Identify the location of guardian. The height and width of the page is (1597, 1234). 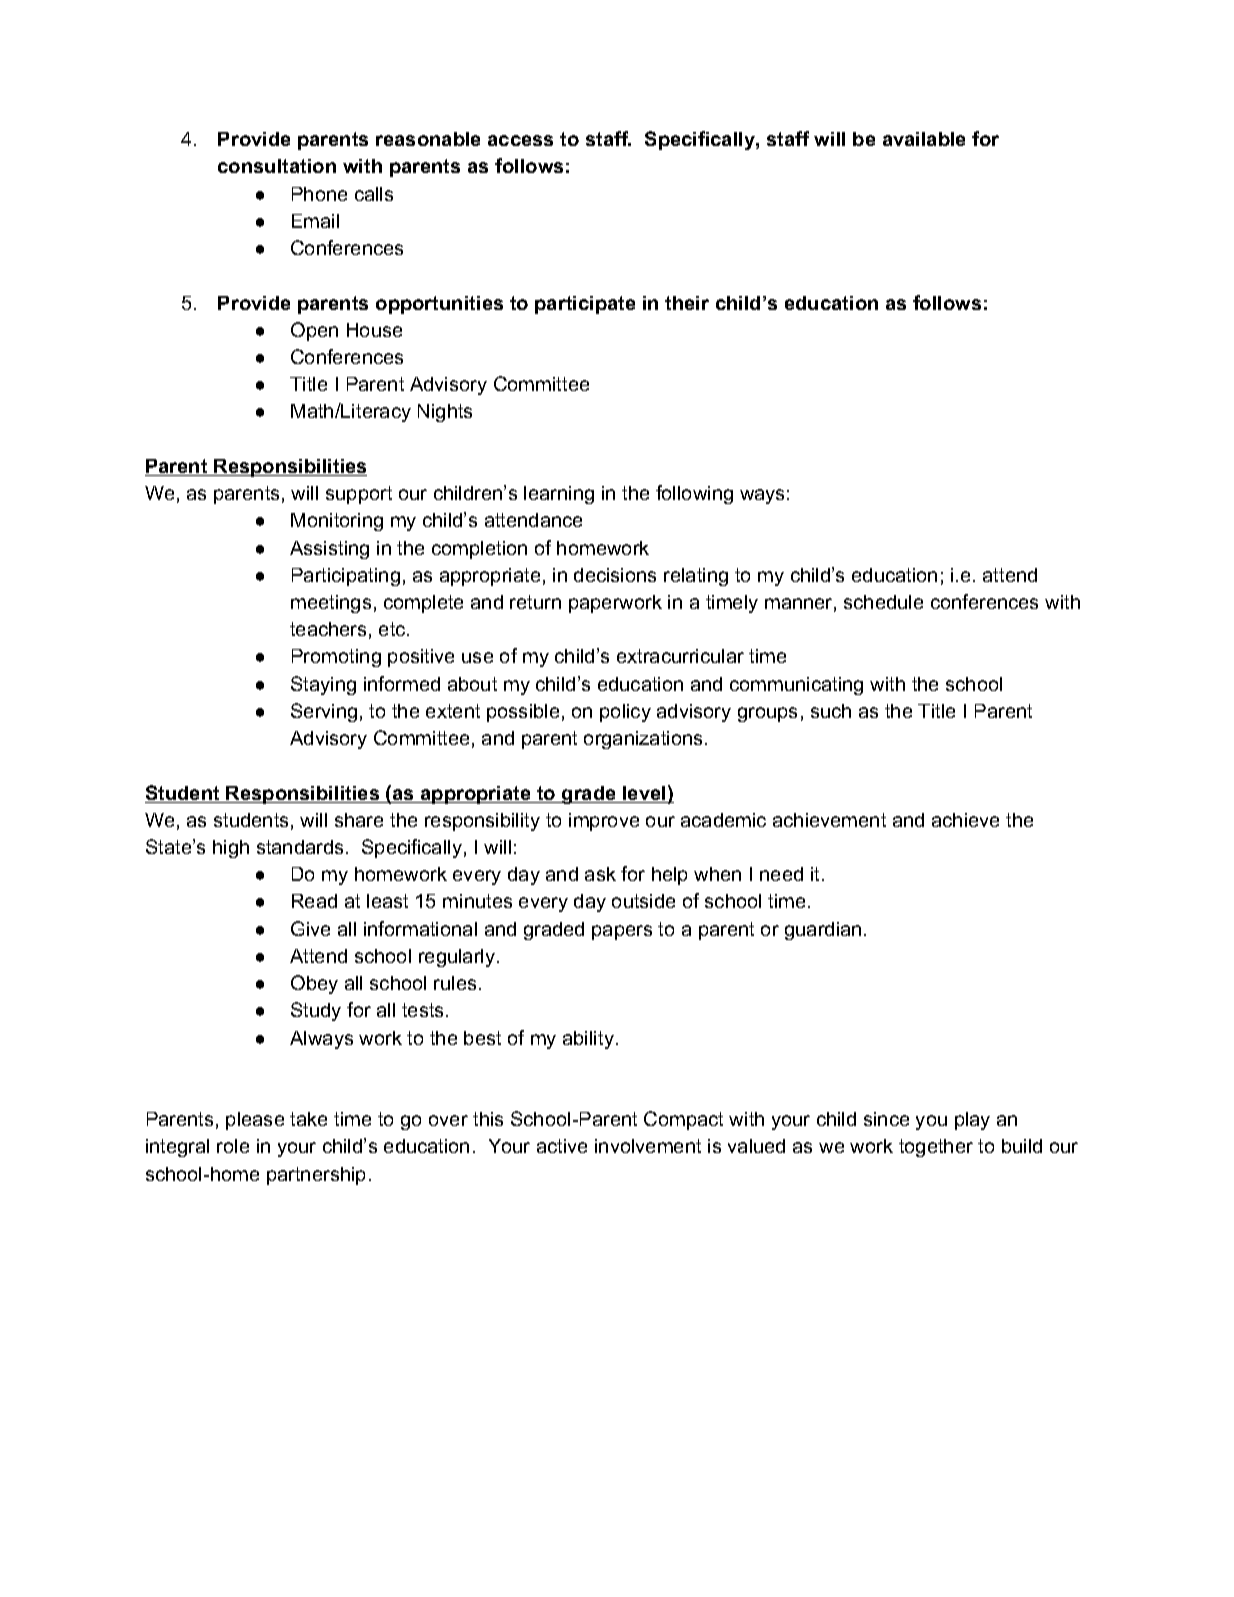
(823, 931).
